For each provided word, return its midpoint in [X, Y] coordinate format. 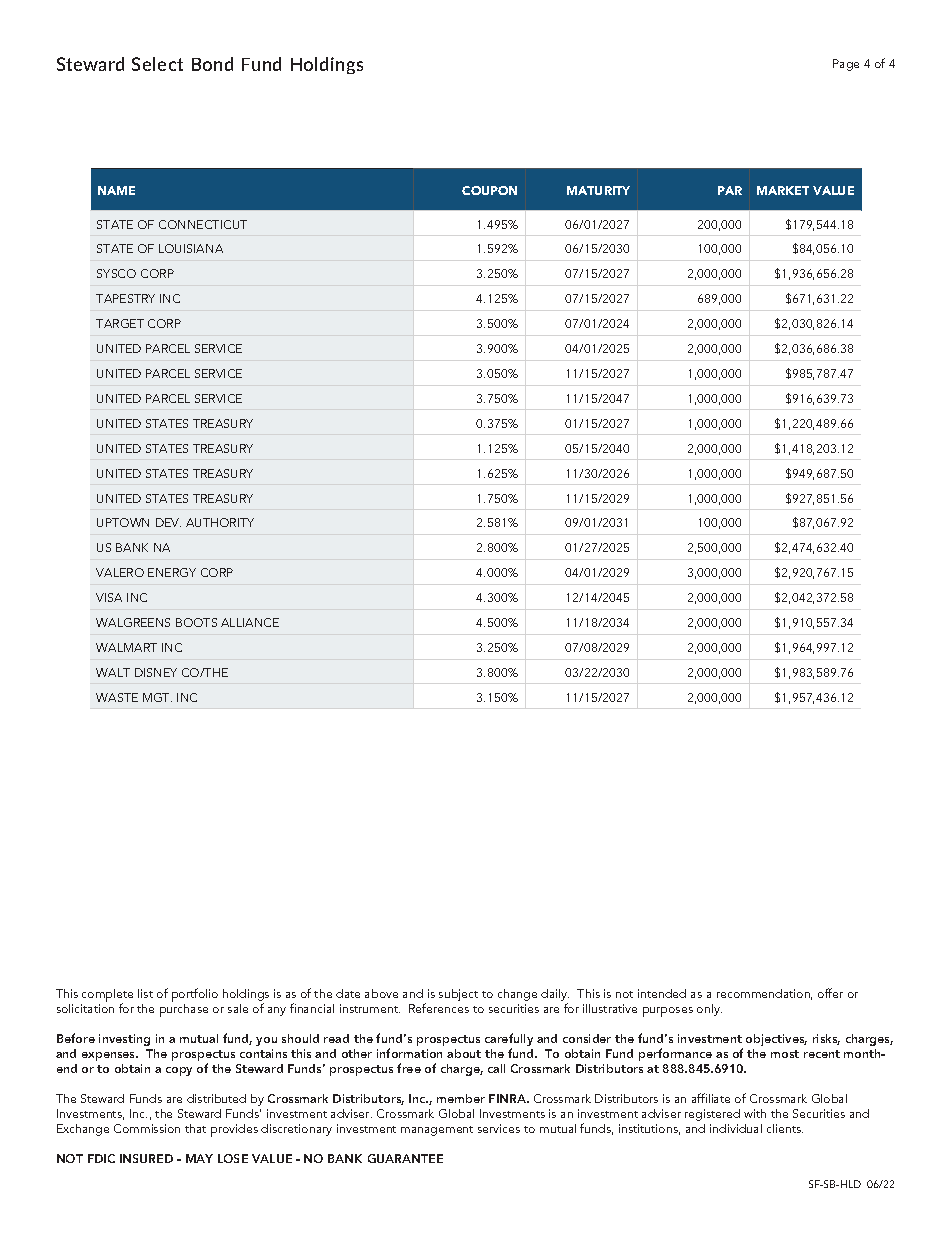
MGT [157, 697]
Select [157, 64]
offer [830, 993]
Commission [147, 1128]
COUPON [489, 190]
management [437, 1131]
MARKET [783, 190]
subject [458, 995]
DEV [168, 522]
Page [846, 65]
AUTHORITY [220, 522]
